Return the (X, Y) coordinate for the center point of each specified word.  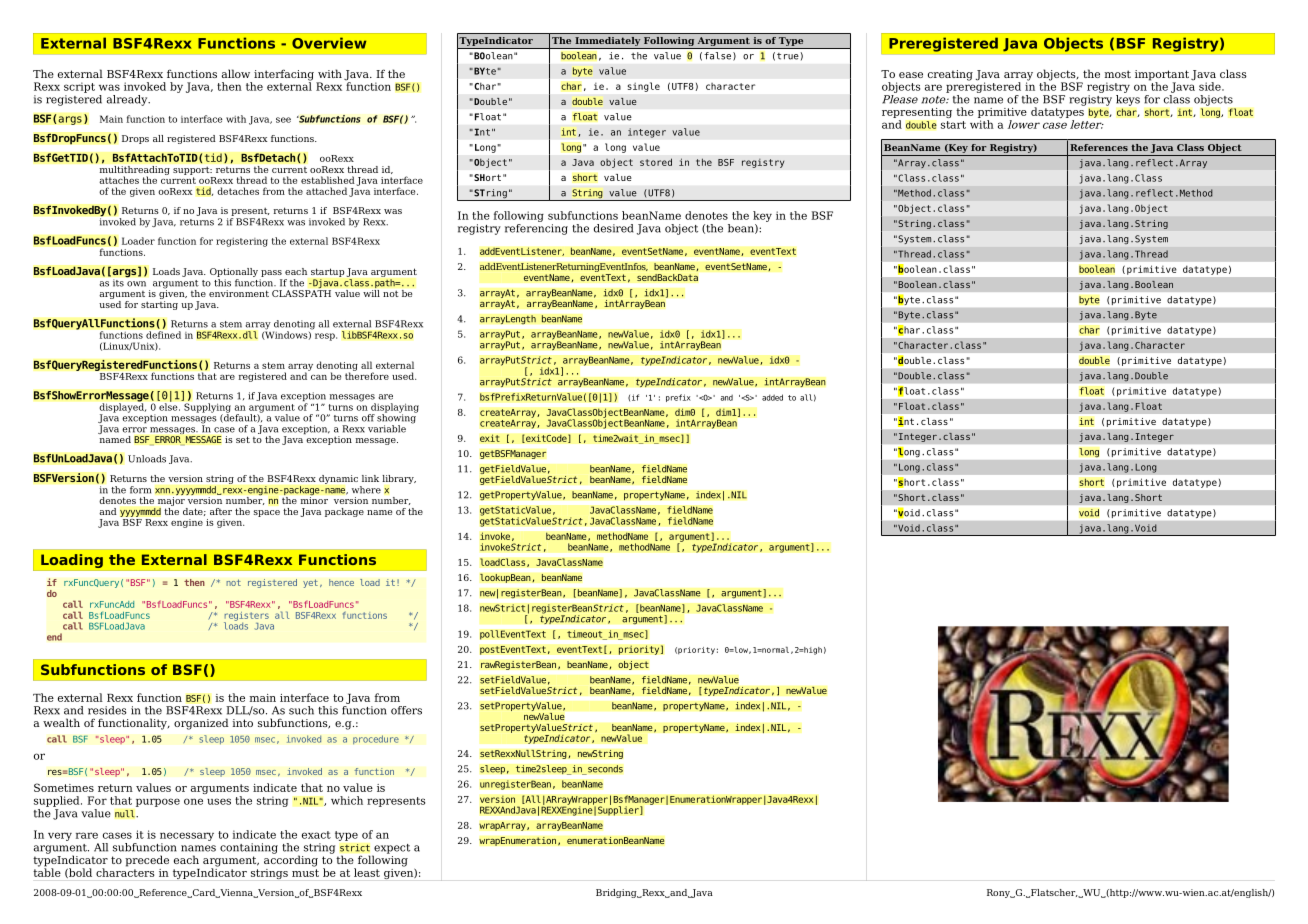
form (140, 490)
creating (950, 75)
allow (236, 73)
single (644, 87)
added (772, 397)
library (399, 479)
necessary (187, 836)
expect (391, 850)
